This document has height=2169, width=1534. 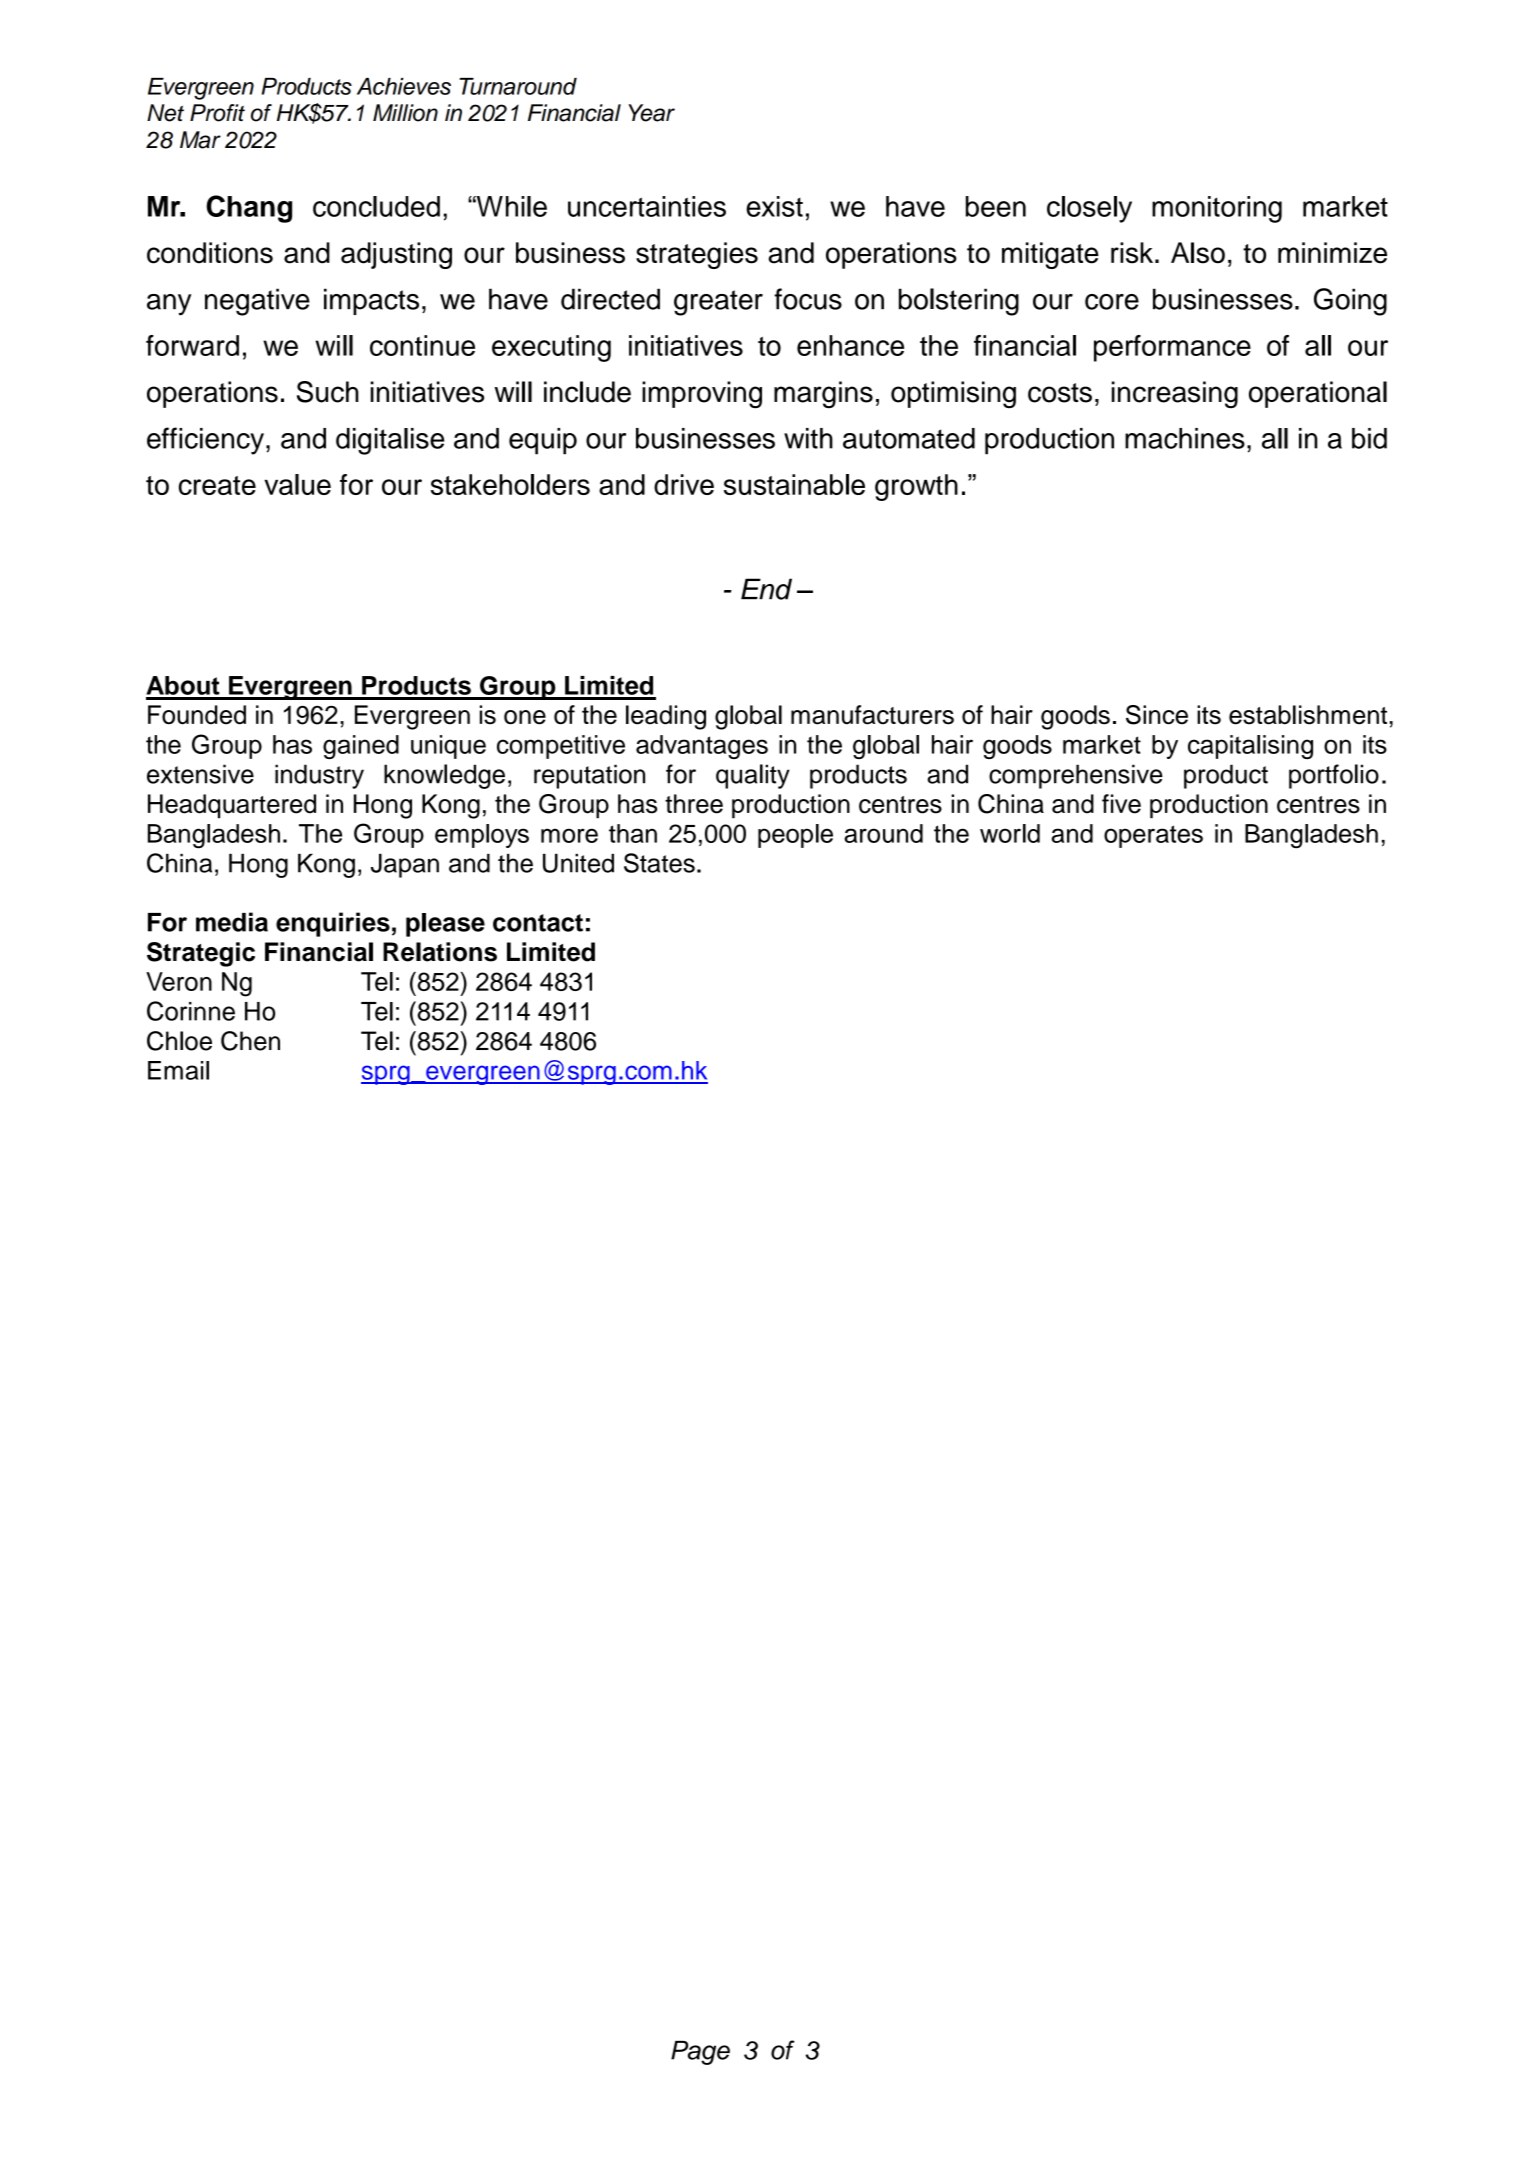 I want to click on exist, so click(x=774, y=206).
